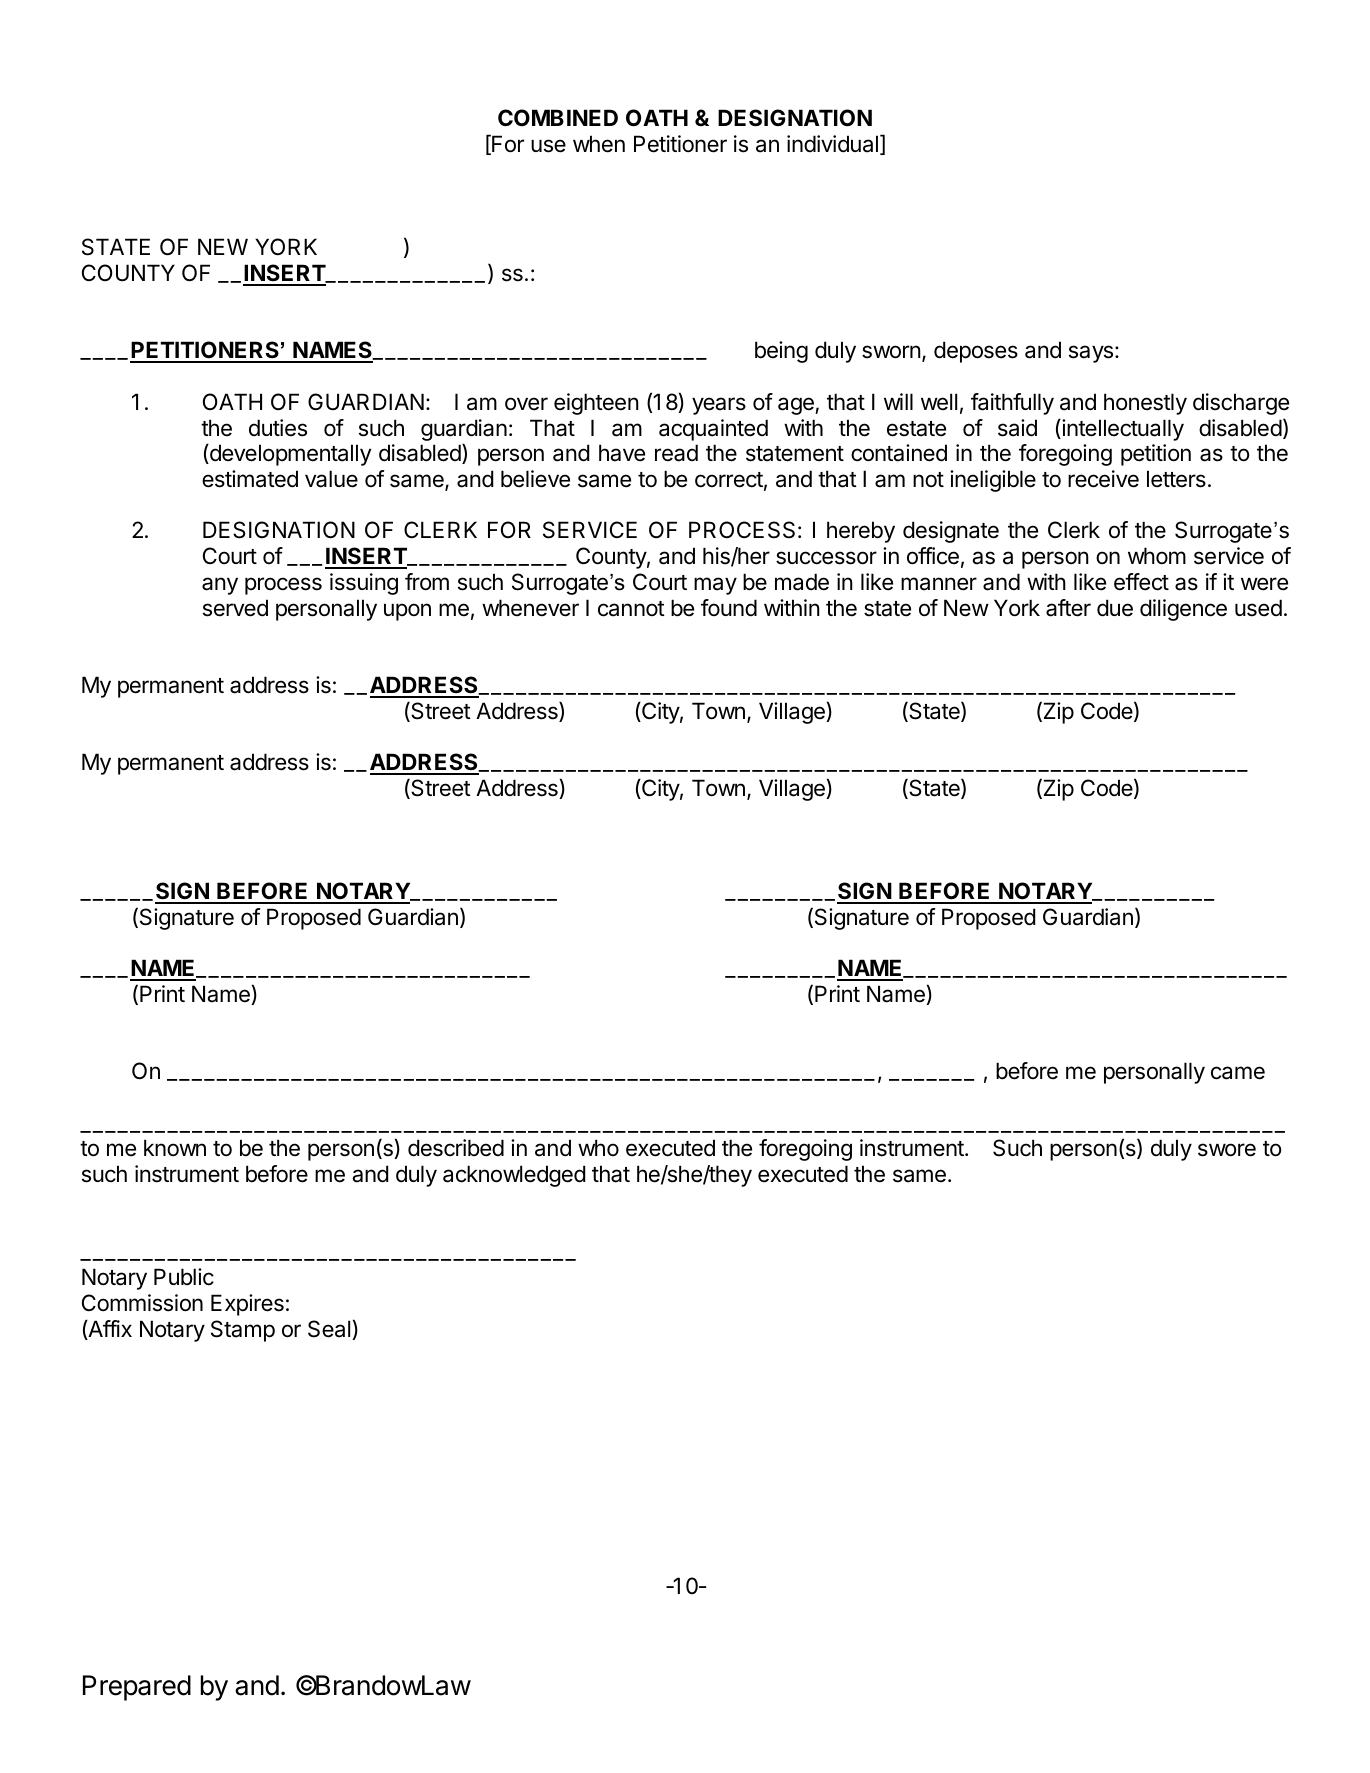  I want to click on individual, so click(832, 144).
